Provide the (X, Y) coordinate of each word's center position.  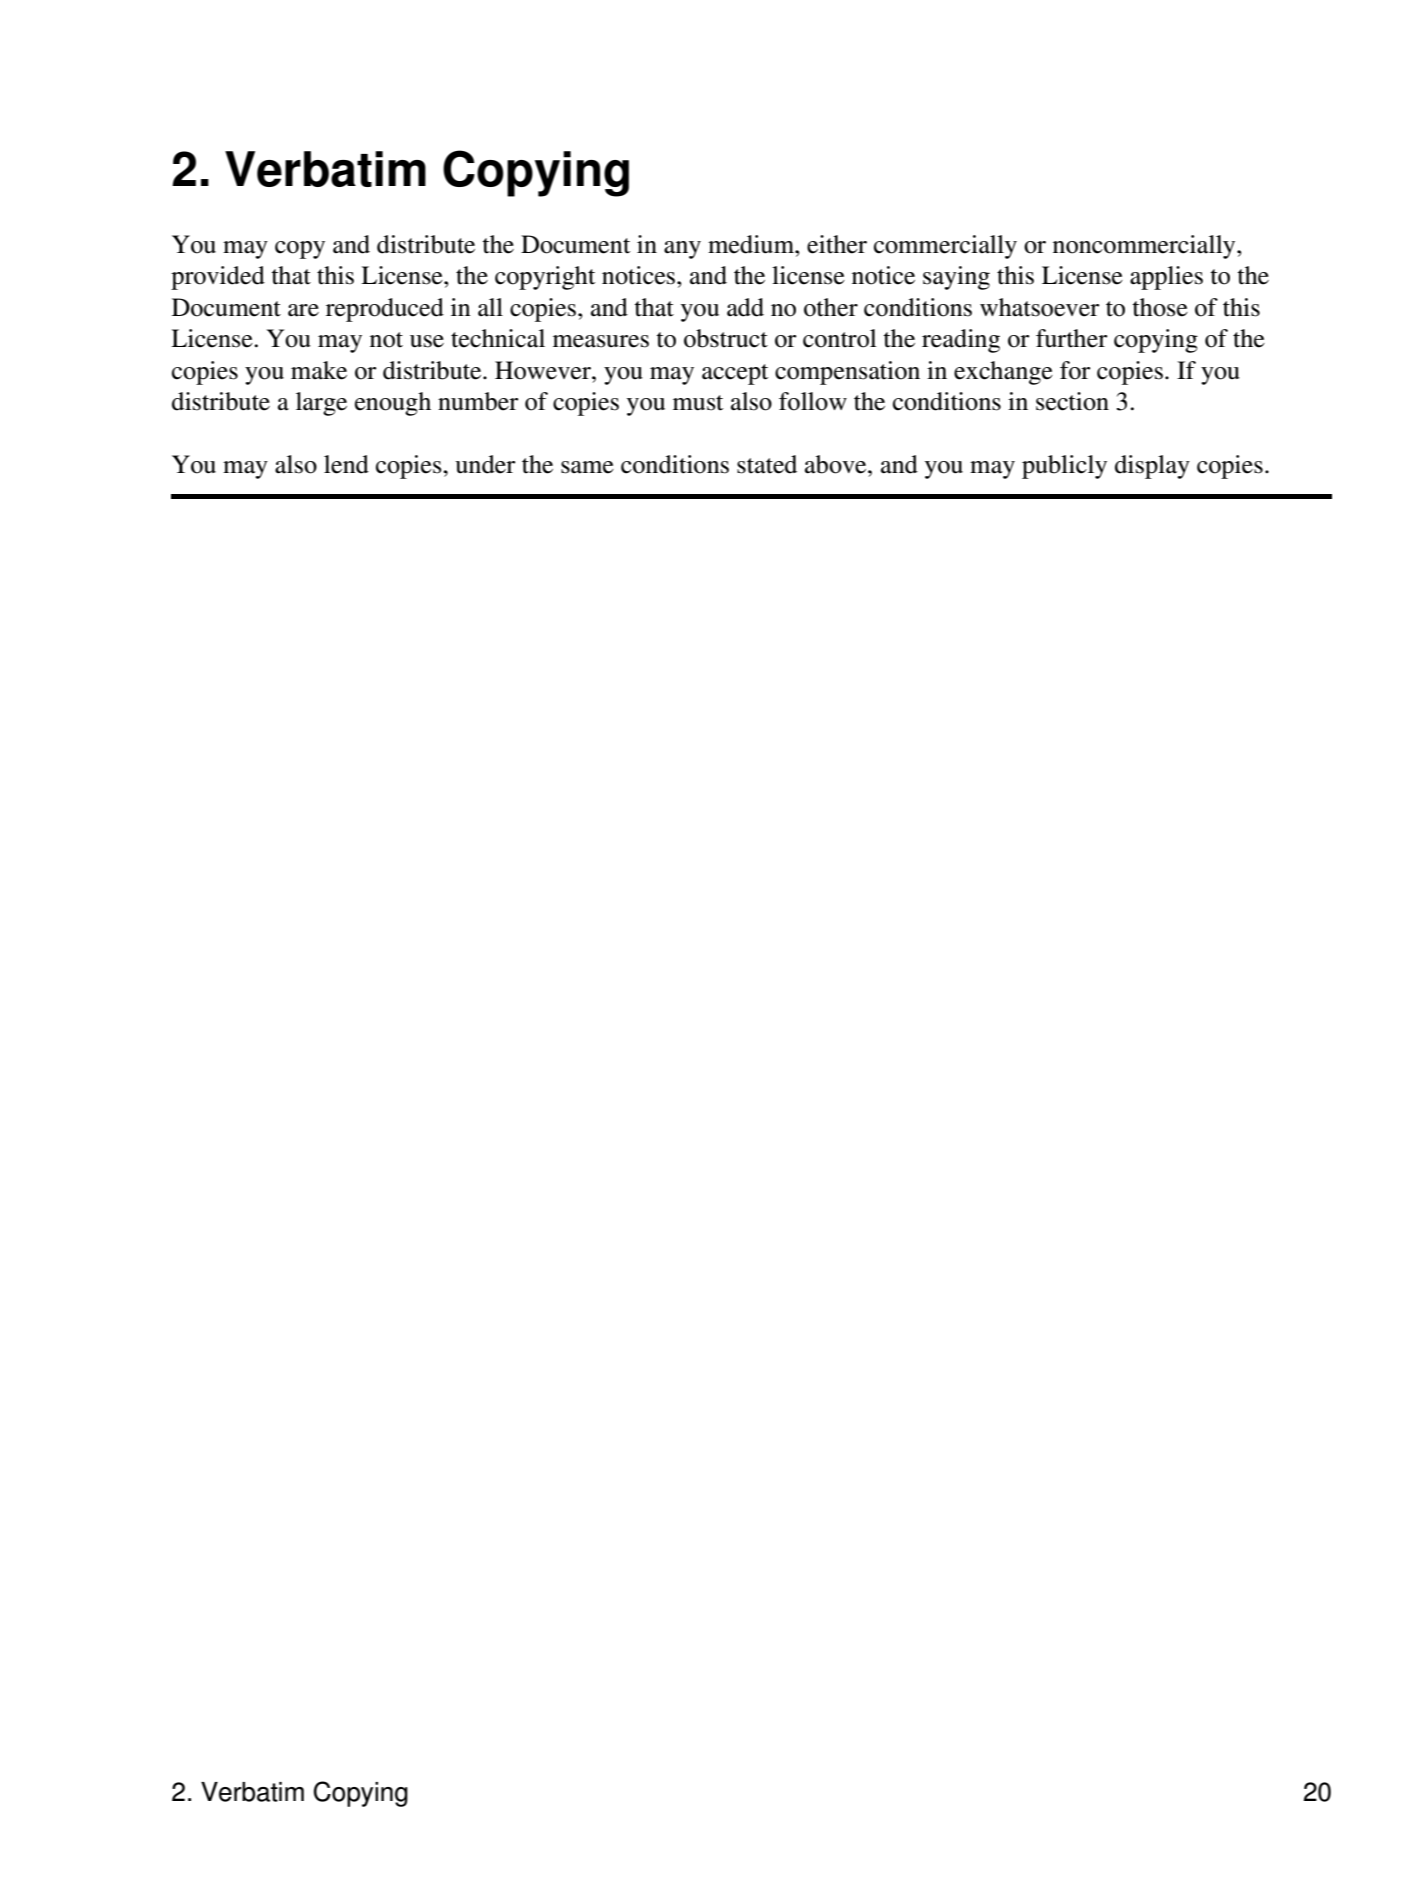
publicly (1064, 467)
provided (218, 278)
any (682, 250)
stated (767, 464)
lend (346, 464)
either (837, 244)
